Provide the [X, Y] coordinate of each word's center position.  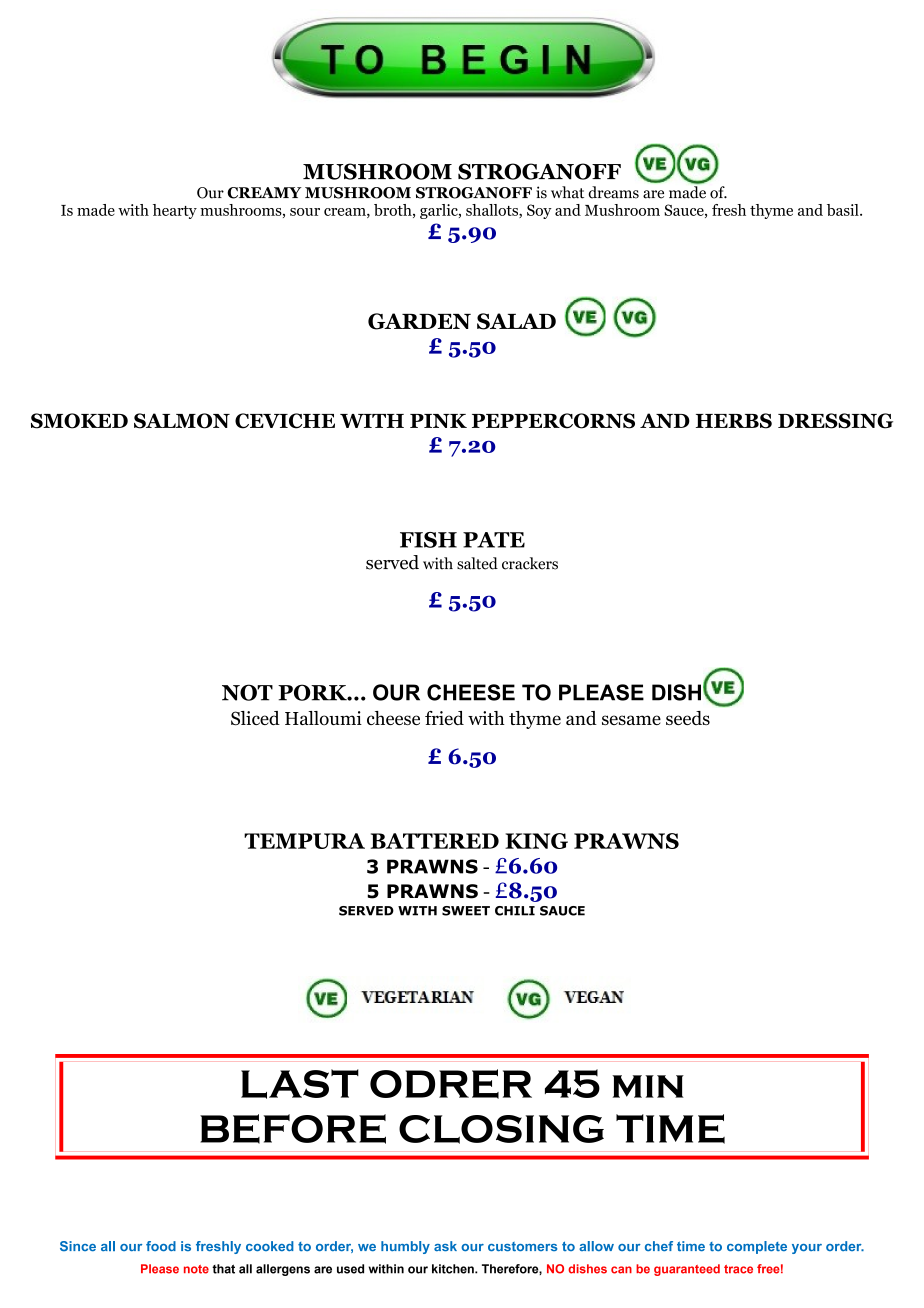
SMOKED [79, 421]
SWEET [466, 911]
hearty [175, 211]
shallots [493, 211]
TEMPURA [304, 841]
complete [757, 1247]
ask [445, 1246]
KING [536, 841]
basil [844, 210]
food [161, 1246]
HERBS [734, 421]
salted [477, 563]
